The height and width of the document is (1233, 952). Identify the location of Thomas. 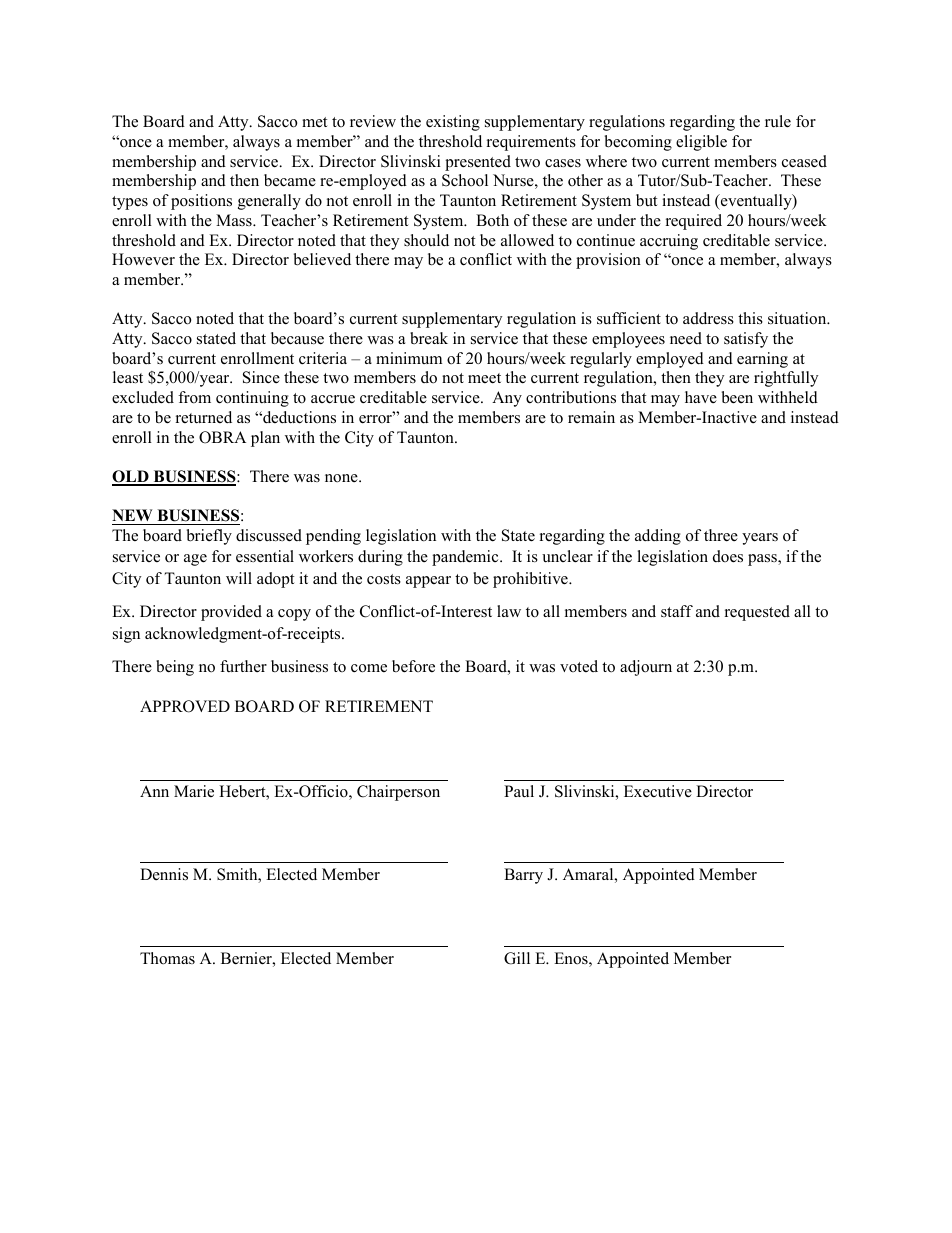
(167, 958).
